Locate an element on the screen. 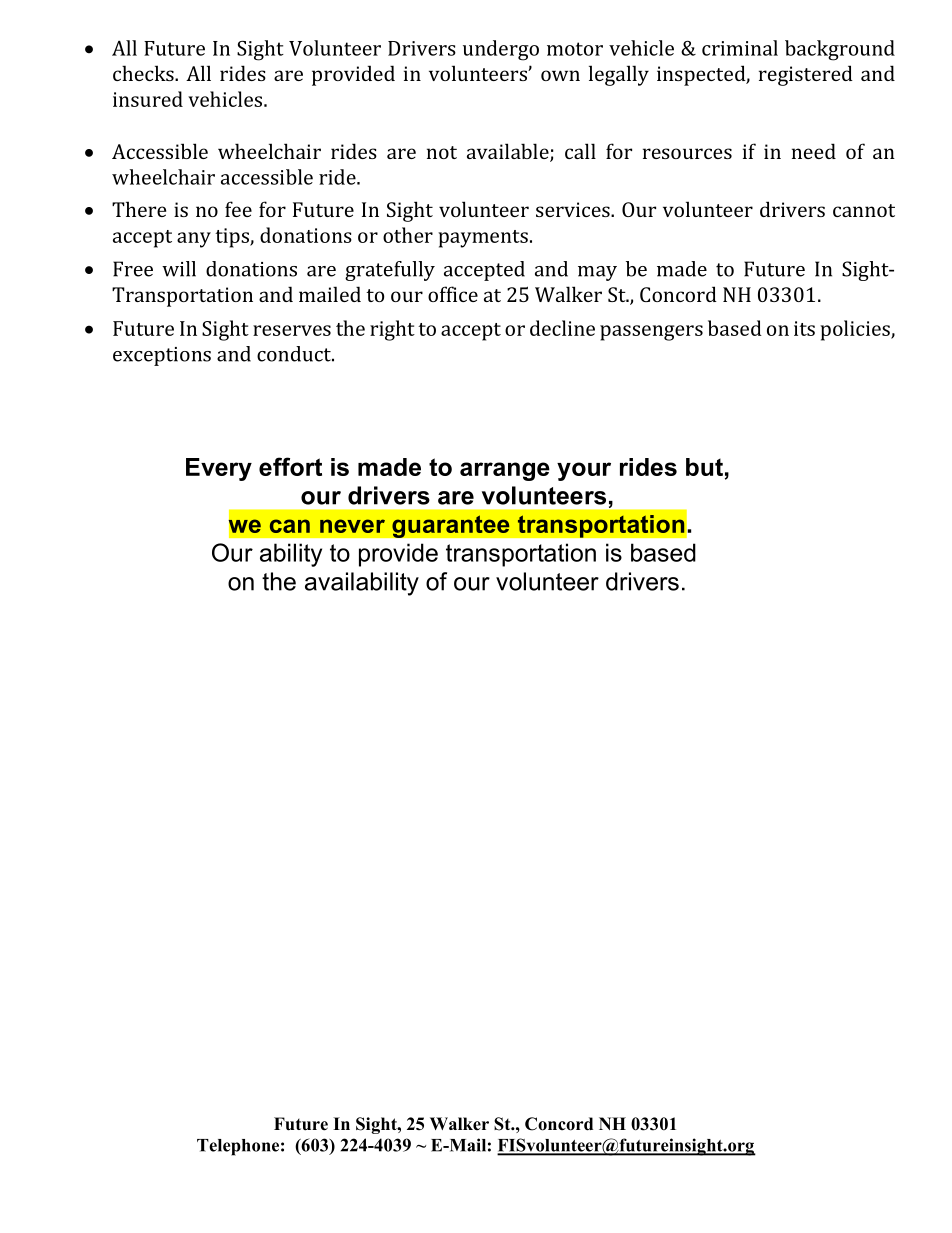  arrange is located at coordinates (505, 471).
